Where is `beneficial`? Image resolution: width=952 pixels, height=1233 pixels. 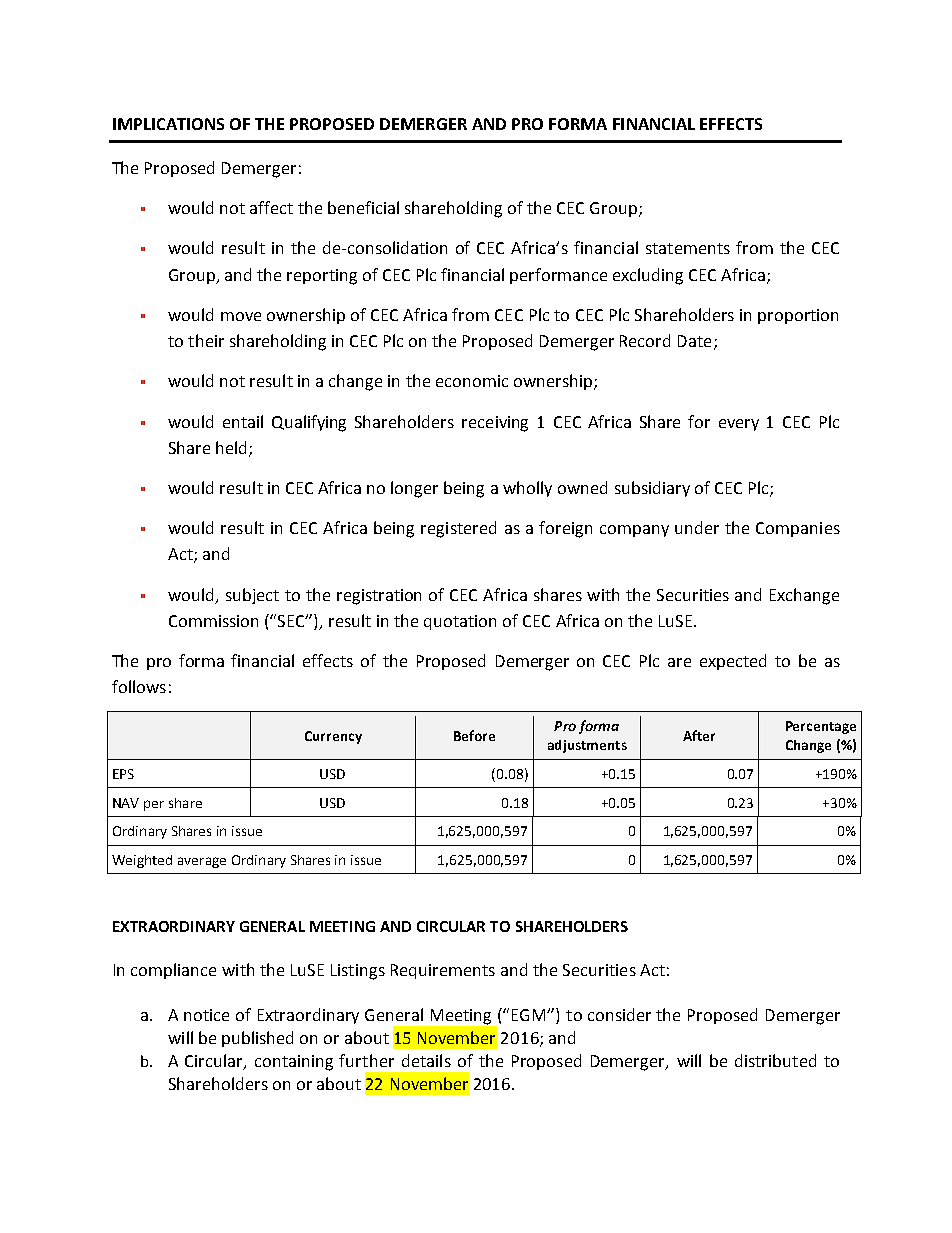
beneficial is located at coordinates (363, 207).
